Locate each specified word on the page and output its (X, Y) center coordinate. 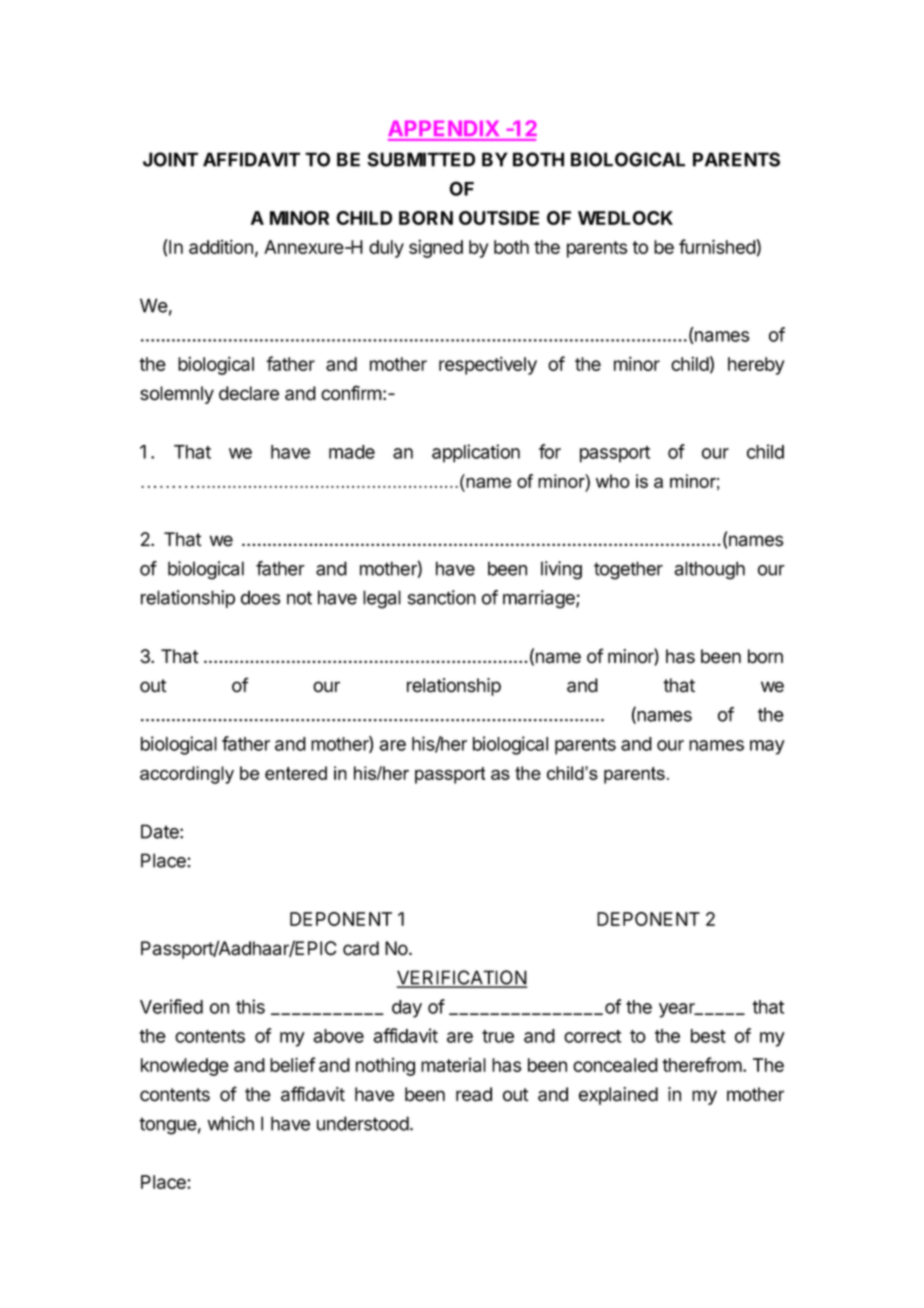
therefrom (702, 1064)
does (260, 597)
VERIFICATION (462, 978)
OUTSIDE (499, 218)
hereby (756, 366)
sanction (442, 597)
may (767, 747)
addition (221, 246)
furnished (717, 246)
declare (249, 393)
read (474, 1094)
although (709, 570)
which (231, 1123)
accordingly (187, 775)
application (476, 453)
